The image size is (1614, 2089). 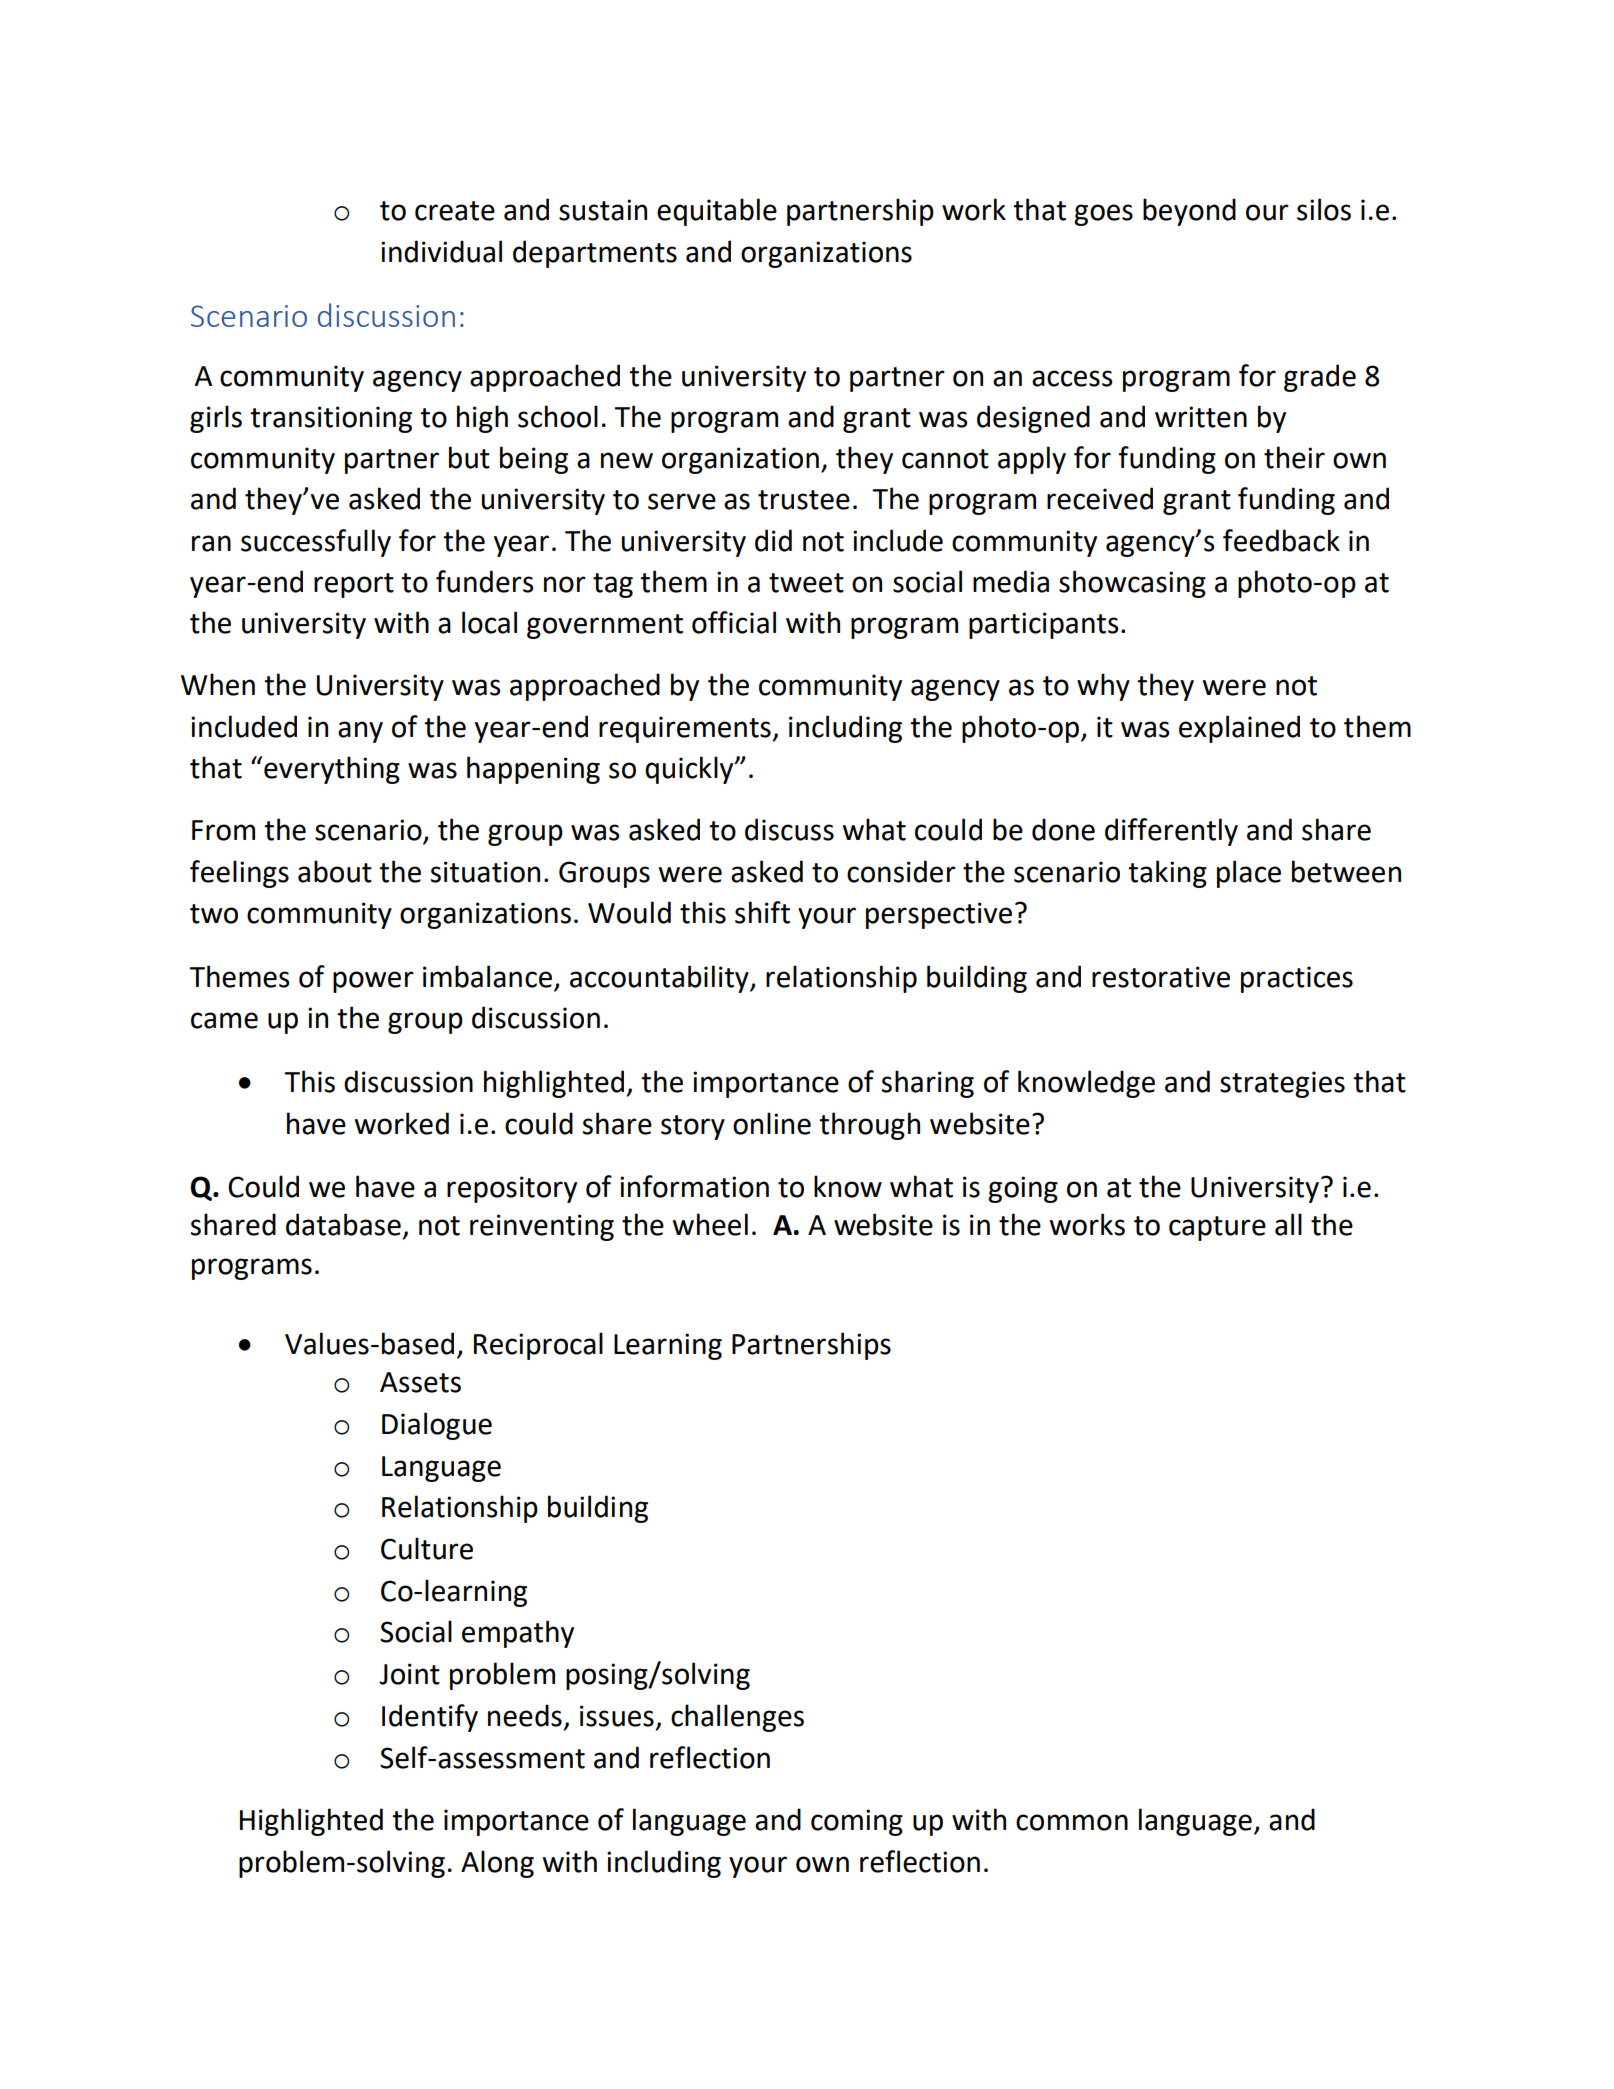 I want to click on capture, so click(x=1217, y=1228).
